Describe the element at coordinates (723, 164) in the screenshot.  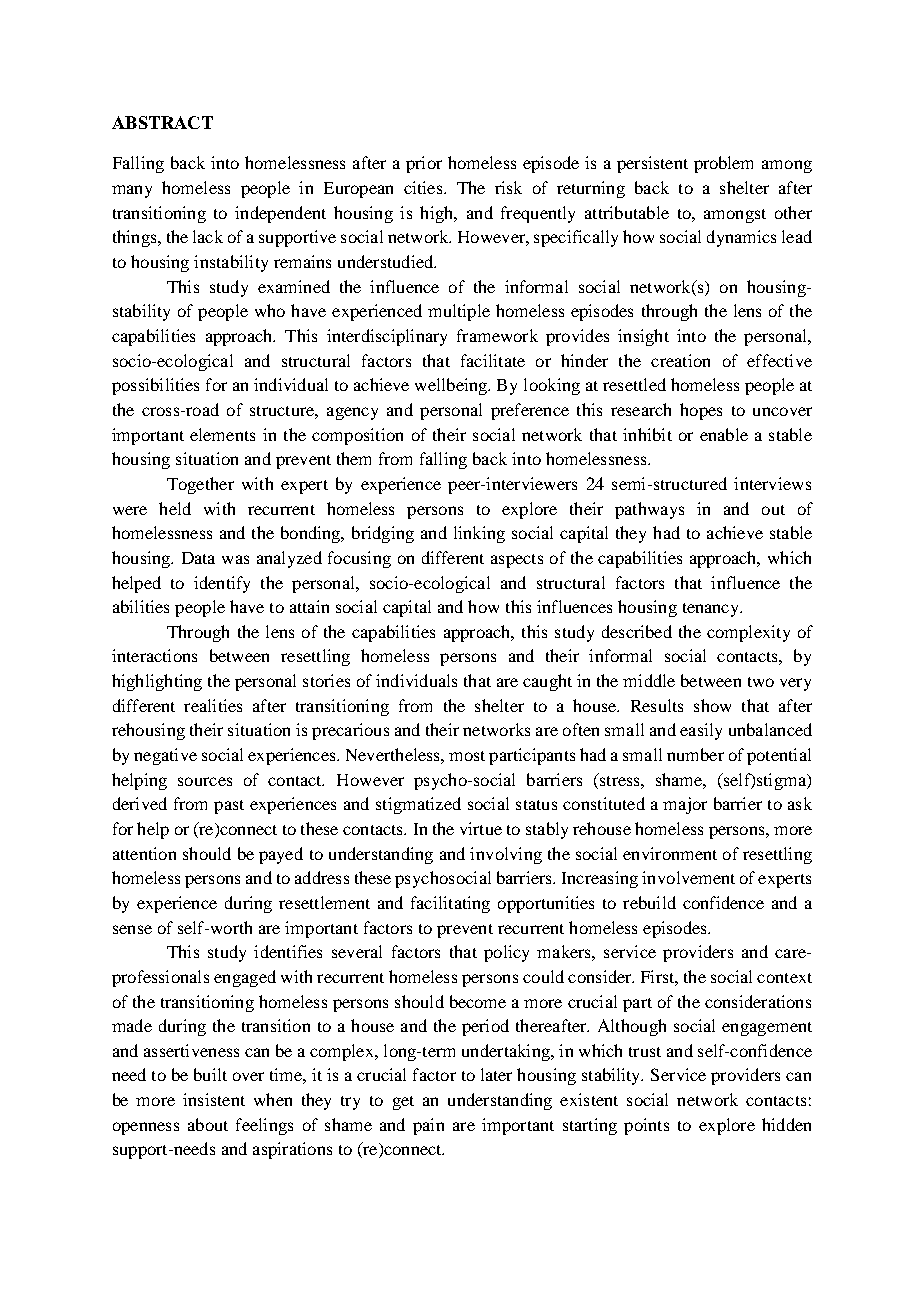
I see `problem` at that location.
